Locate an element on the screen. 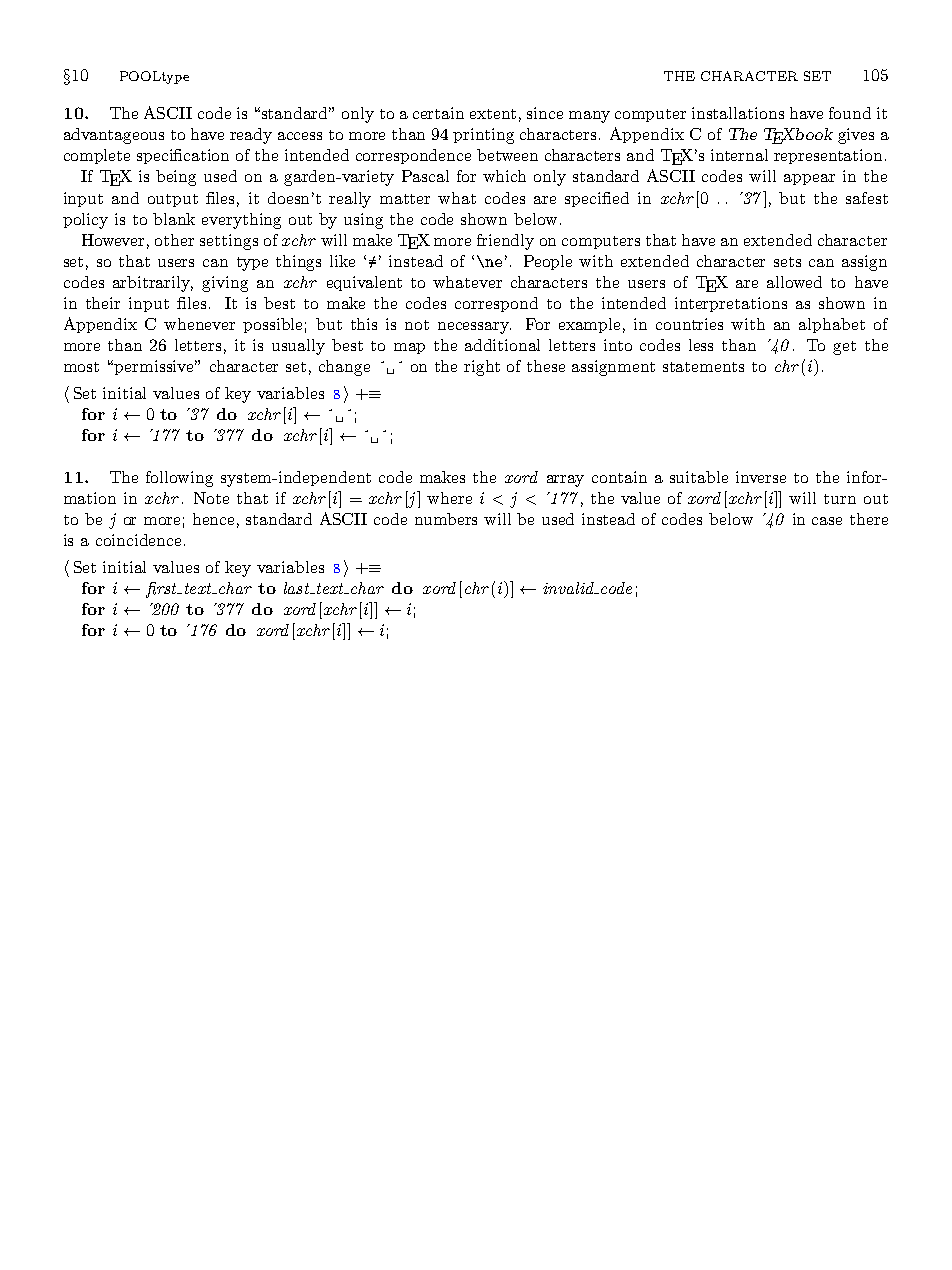 Image resolution: width=952 pixels, height=1270 pixels. allowed is located at coordinates (794, 282).
